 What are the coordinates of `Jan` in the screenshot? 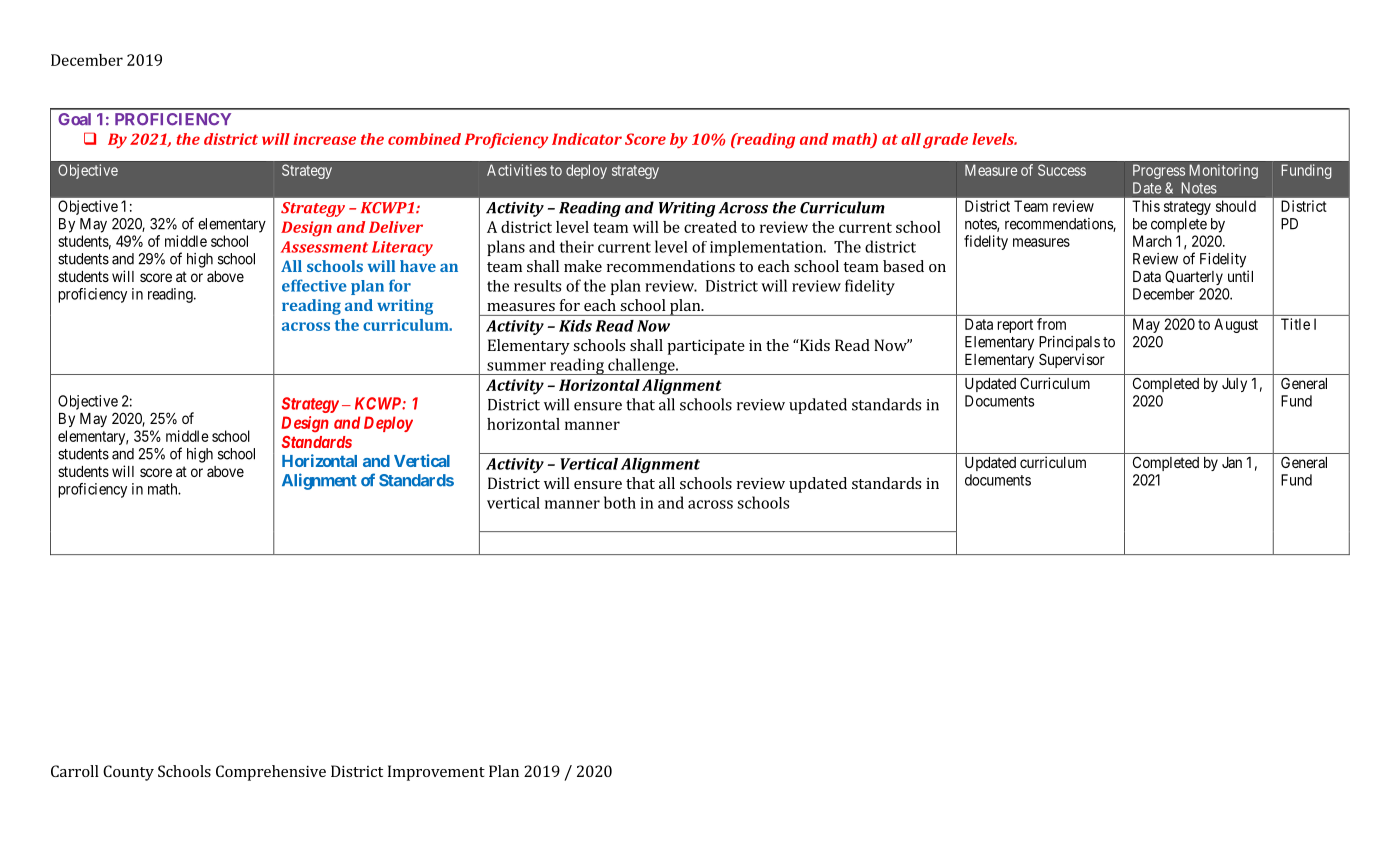 It's located at (1232, 462).
